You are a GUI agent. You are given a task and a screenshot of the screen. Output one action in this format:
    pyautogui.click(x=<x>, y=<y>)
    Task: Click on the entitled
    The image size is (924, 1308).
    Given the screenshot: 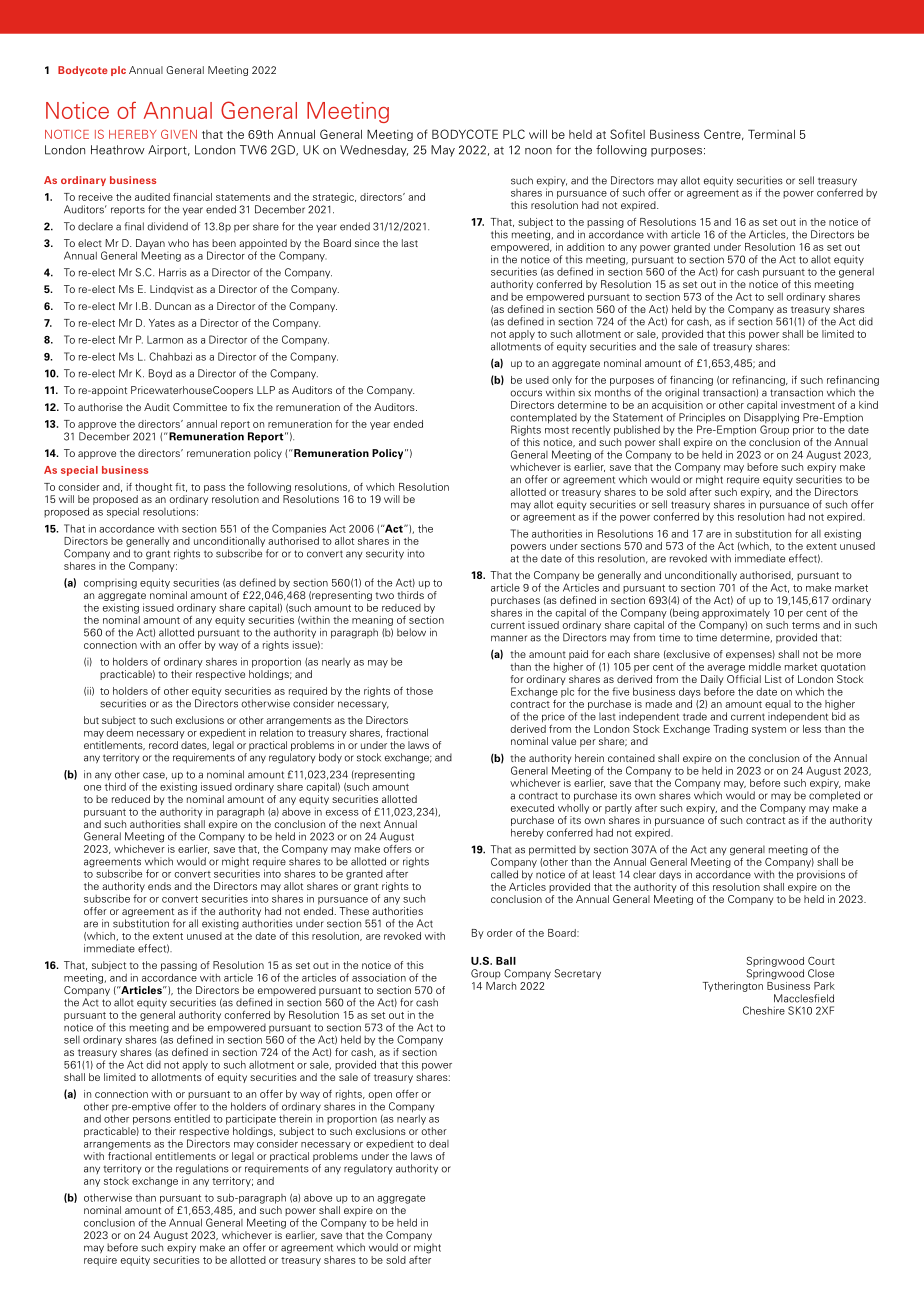 What is the action you would take?
    pyautogui.click(x=192, y=1118)
